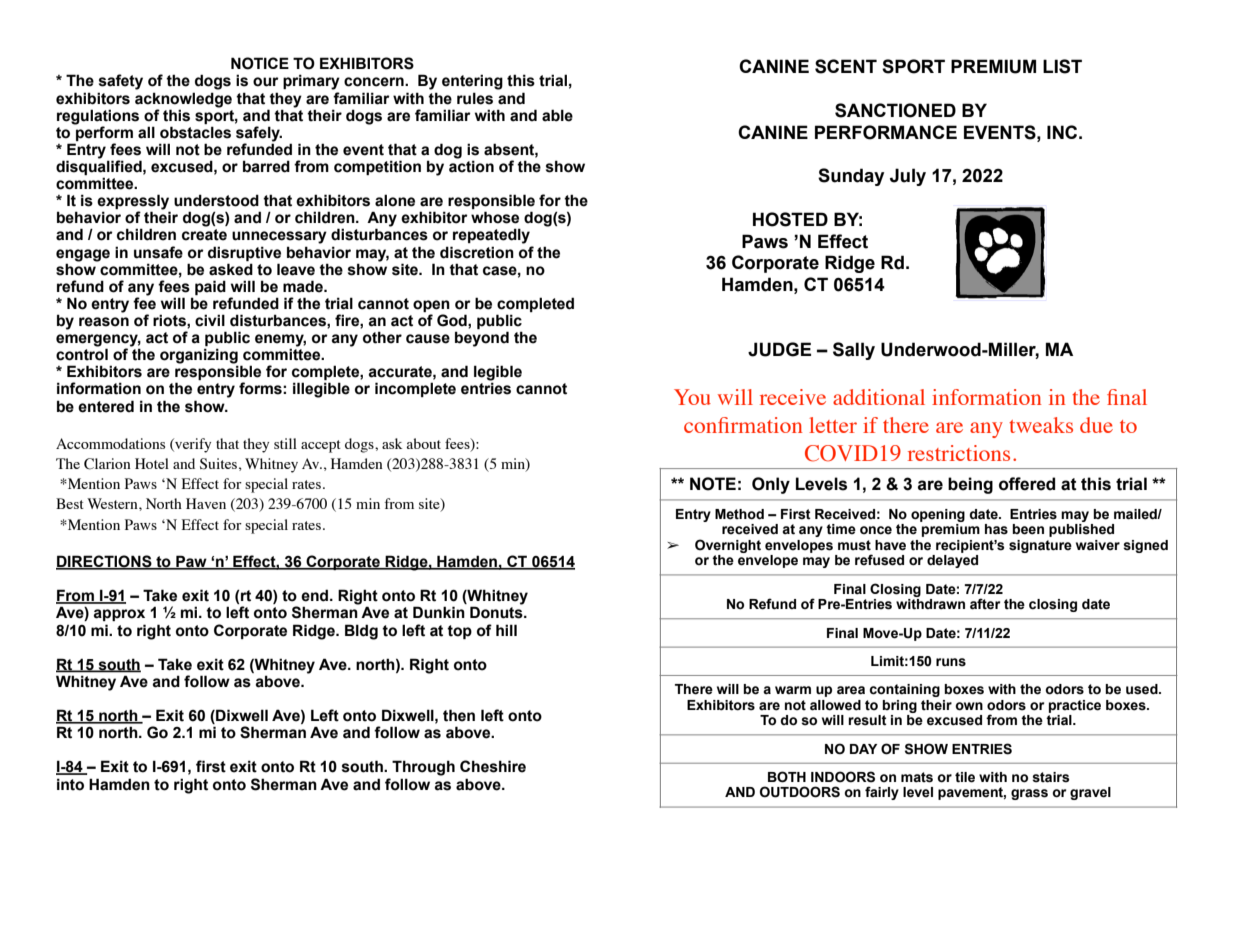 The height and width of the screenshot is (952, 1233). I want to click on into, so click(70, 784).
